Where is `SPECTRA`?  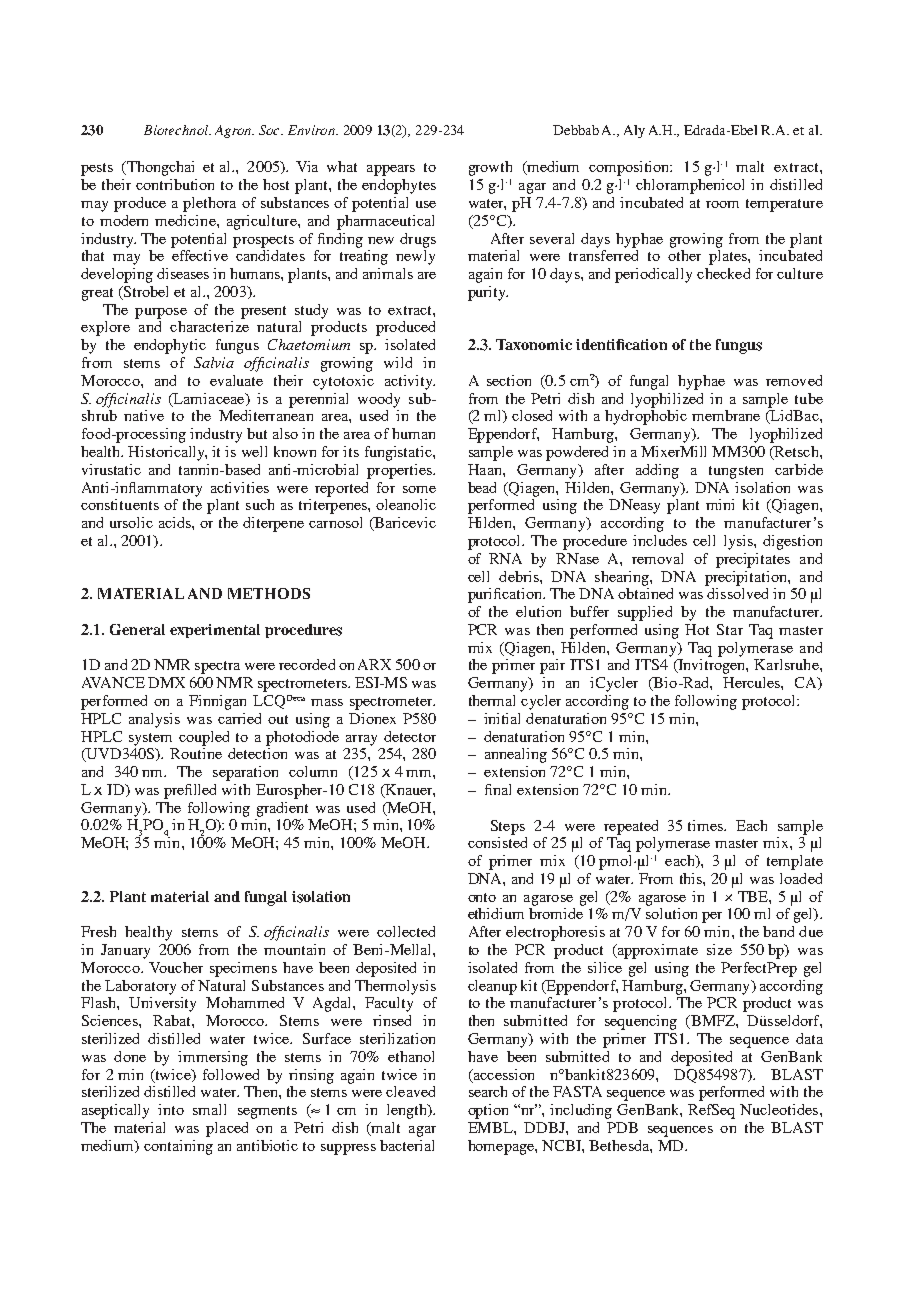 SPECTRA is located at coordinates (217, 667).
